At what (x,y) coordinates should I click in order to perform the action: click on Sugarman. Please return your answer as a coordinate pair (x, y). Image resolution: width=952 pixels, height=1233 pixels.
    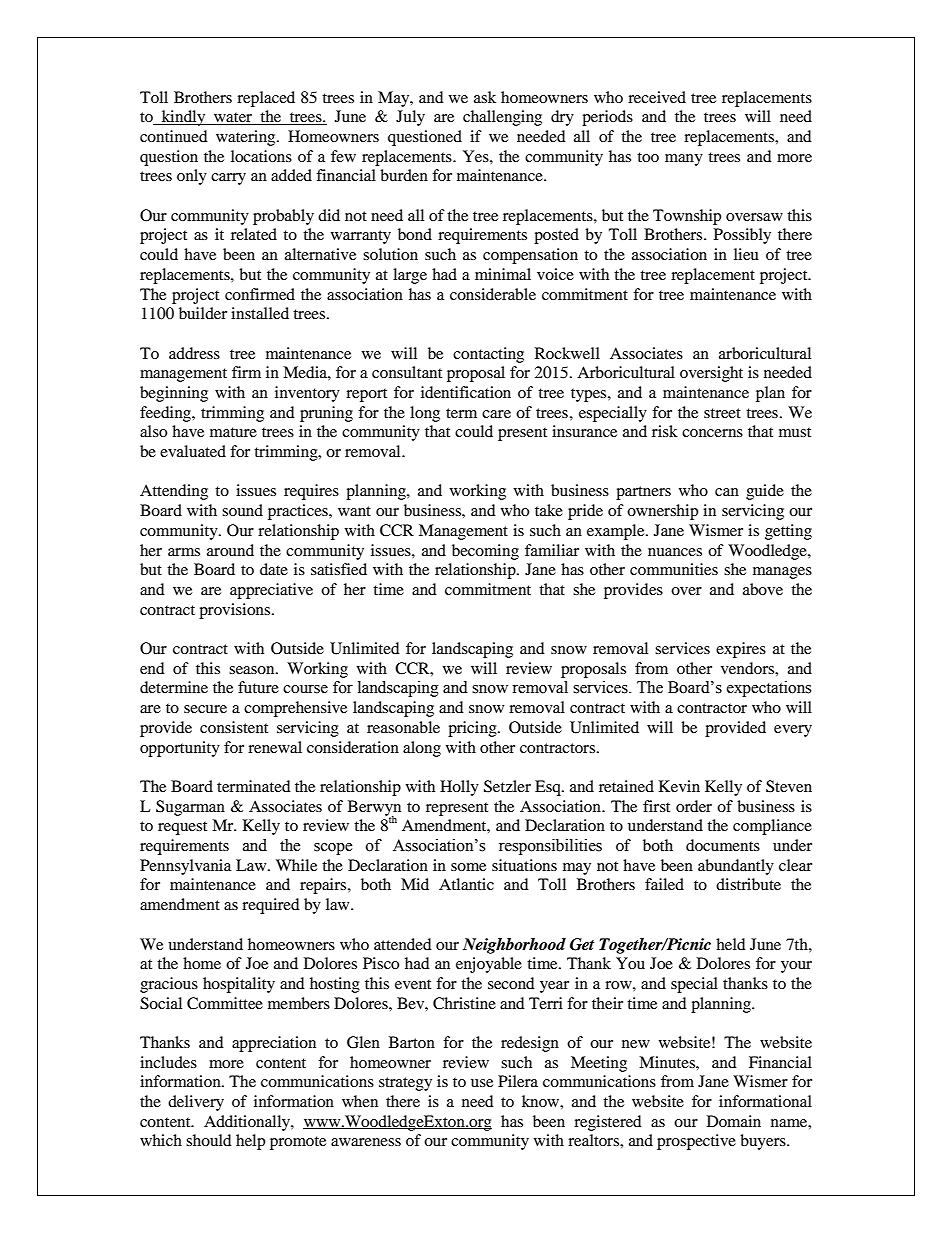
    Looking at the image, I should click on (190, 808).
